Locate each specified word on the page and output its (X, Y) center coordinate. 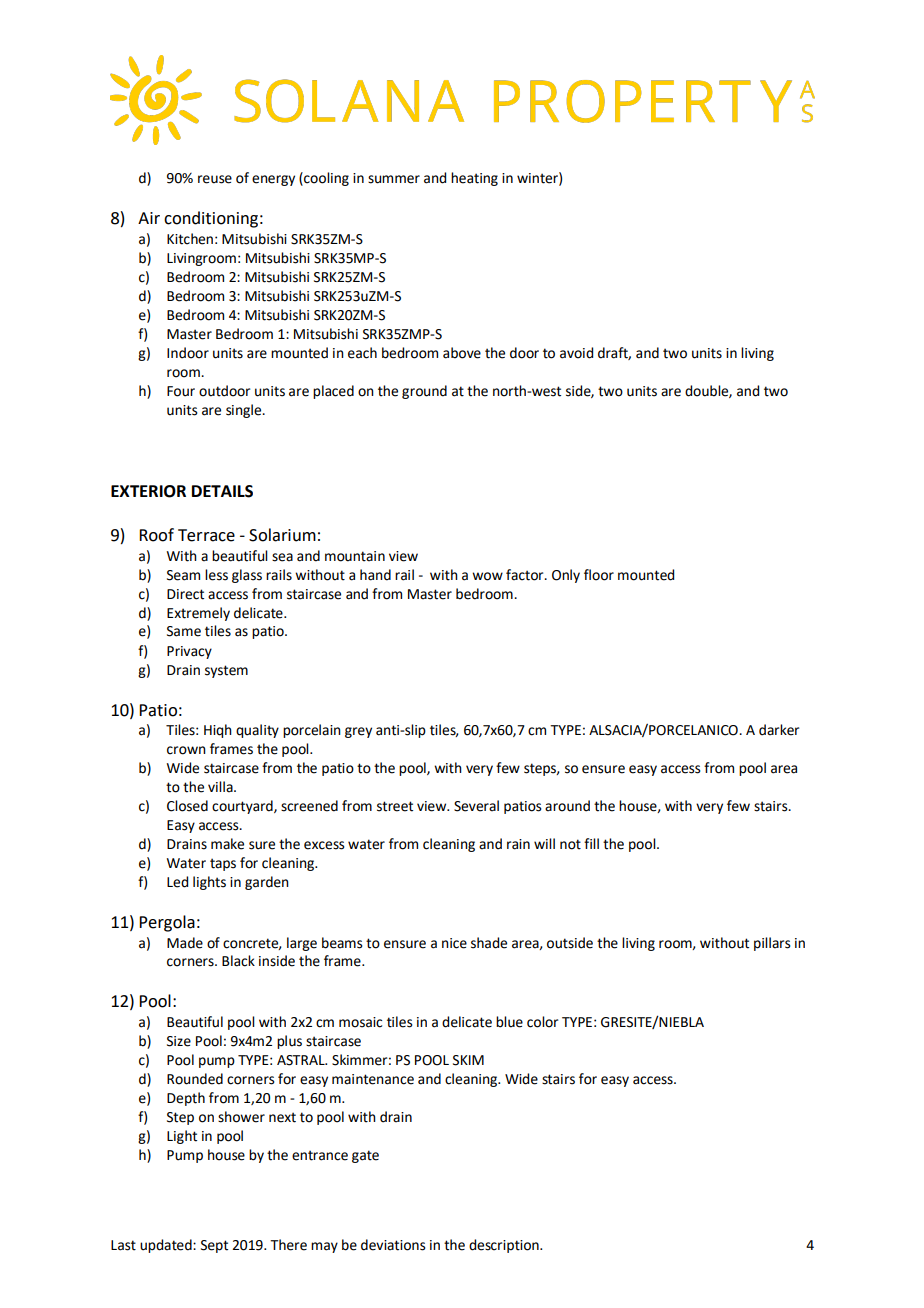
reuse (215, 179)
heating (474, 179)
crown (186, 750)
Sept (214, 1246)
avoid (576, 353)
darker (779, 730)
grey (358, 732)
